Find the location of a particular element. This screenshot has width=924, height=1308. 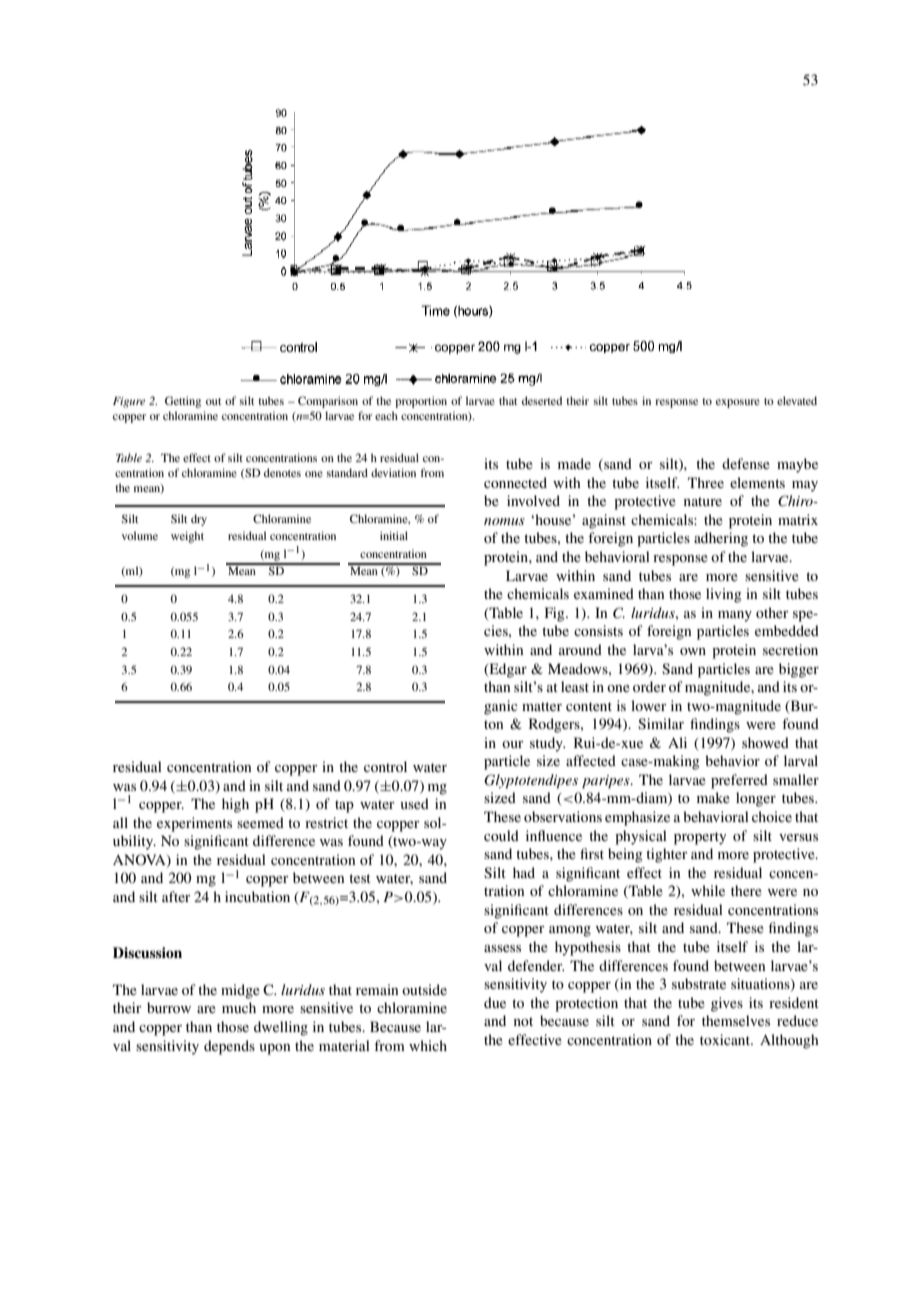

proportion is located at coordinates (421, 402).
